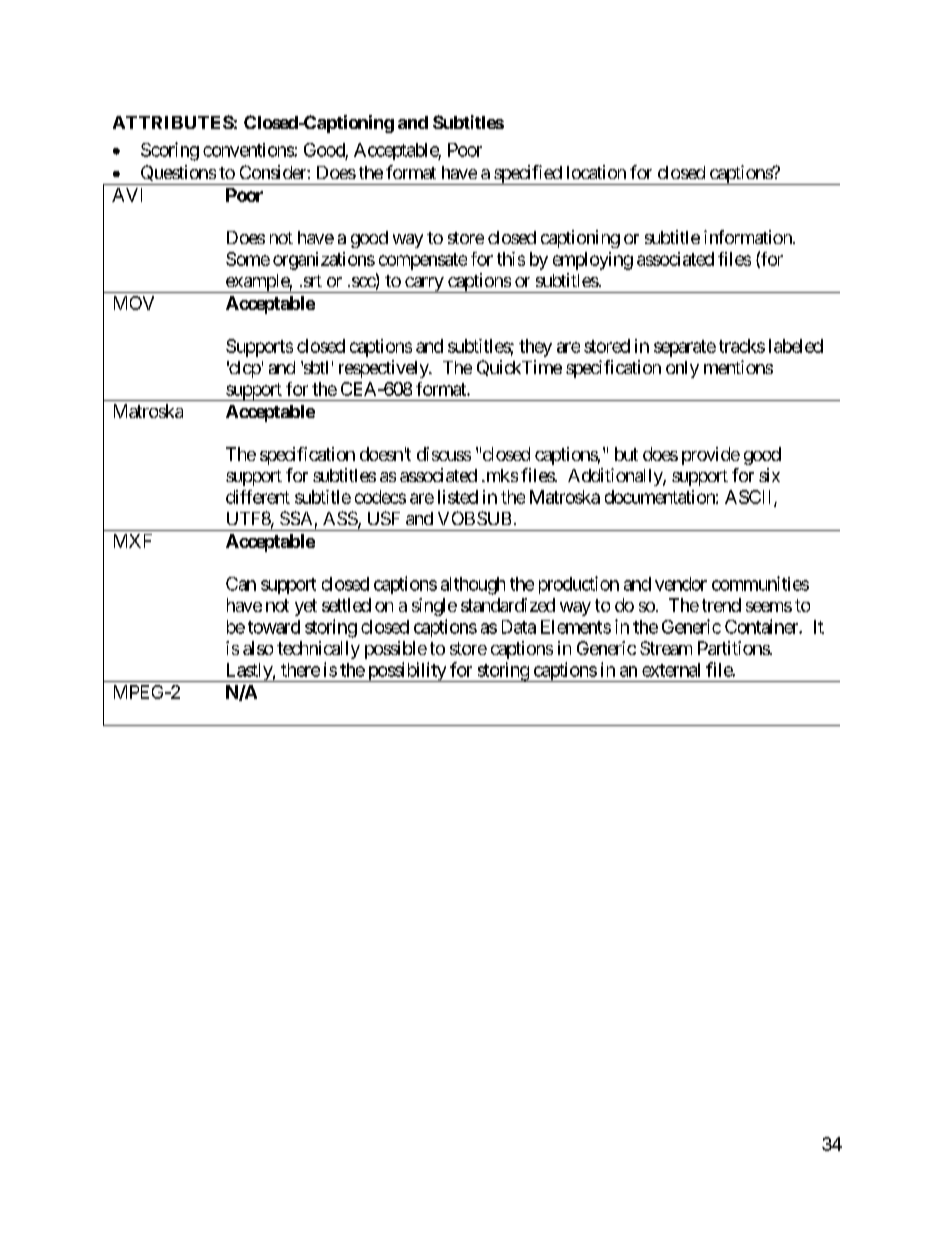 The image size is (952, 1233). What do you see at coordinates (258, 497) in the image?
I see `different` at bounding box center [258, 497].
